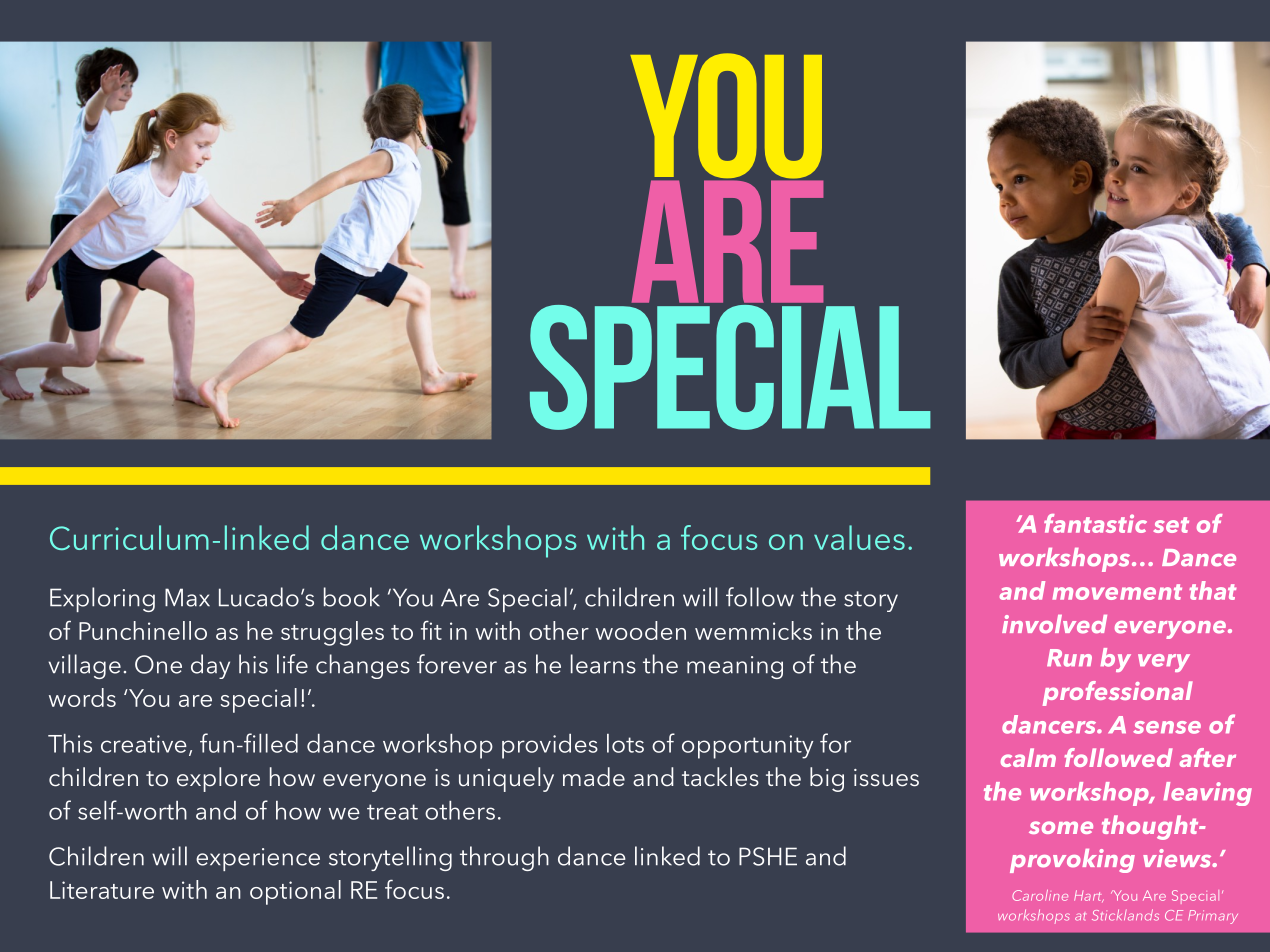  What do you see at coordinates (187, 597) in the screenshot?
I see `Max` at bounding box center [187, 597].
